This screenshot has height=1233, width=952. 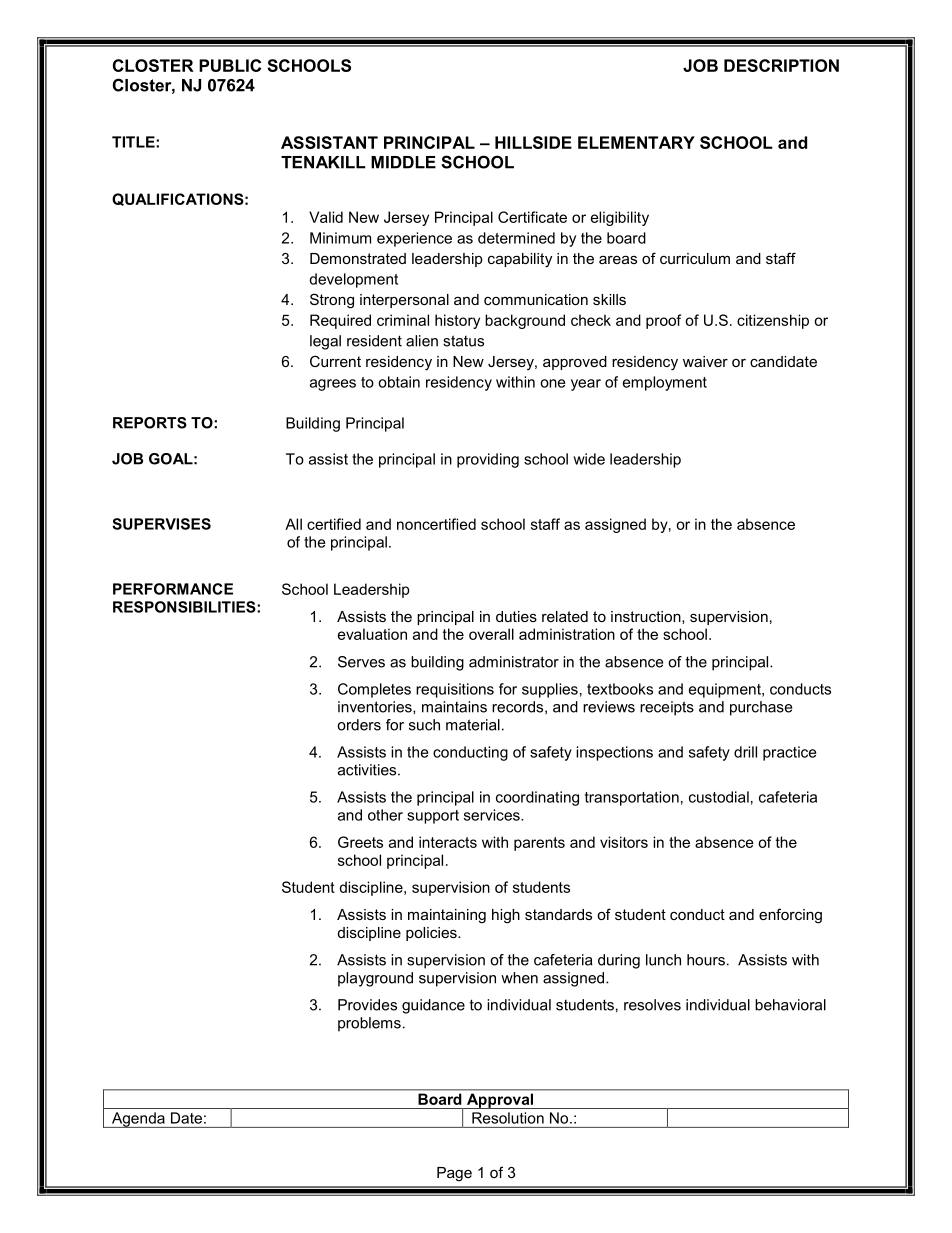 What do you see at coordinates (533, 142) in the screenshot?
I see `HILLSIDE` at bounding box center [533, 142].
